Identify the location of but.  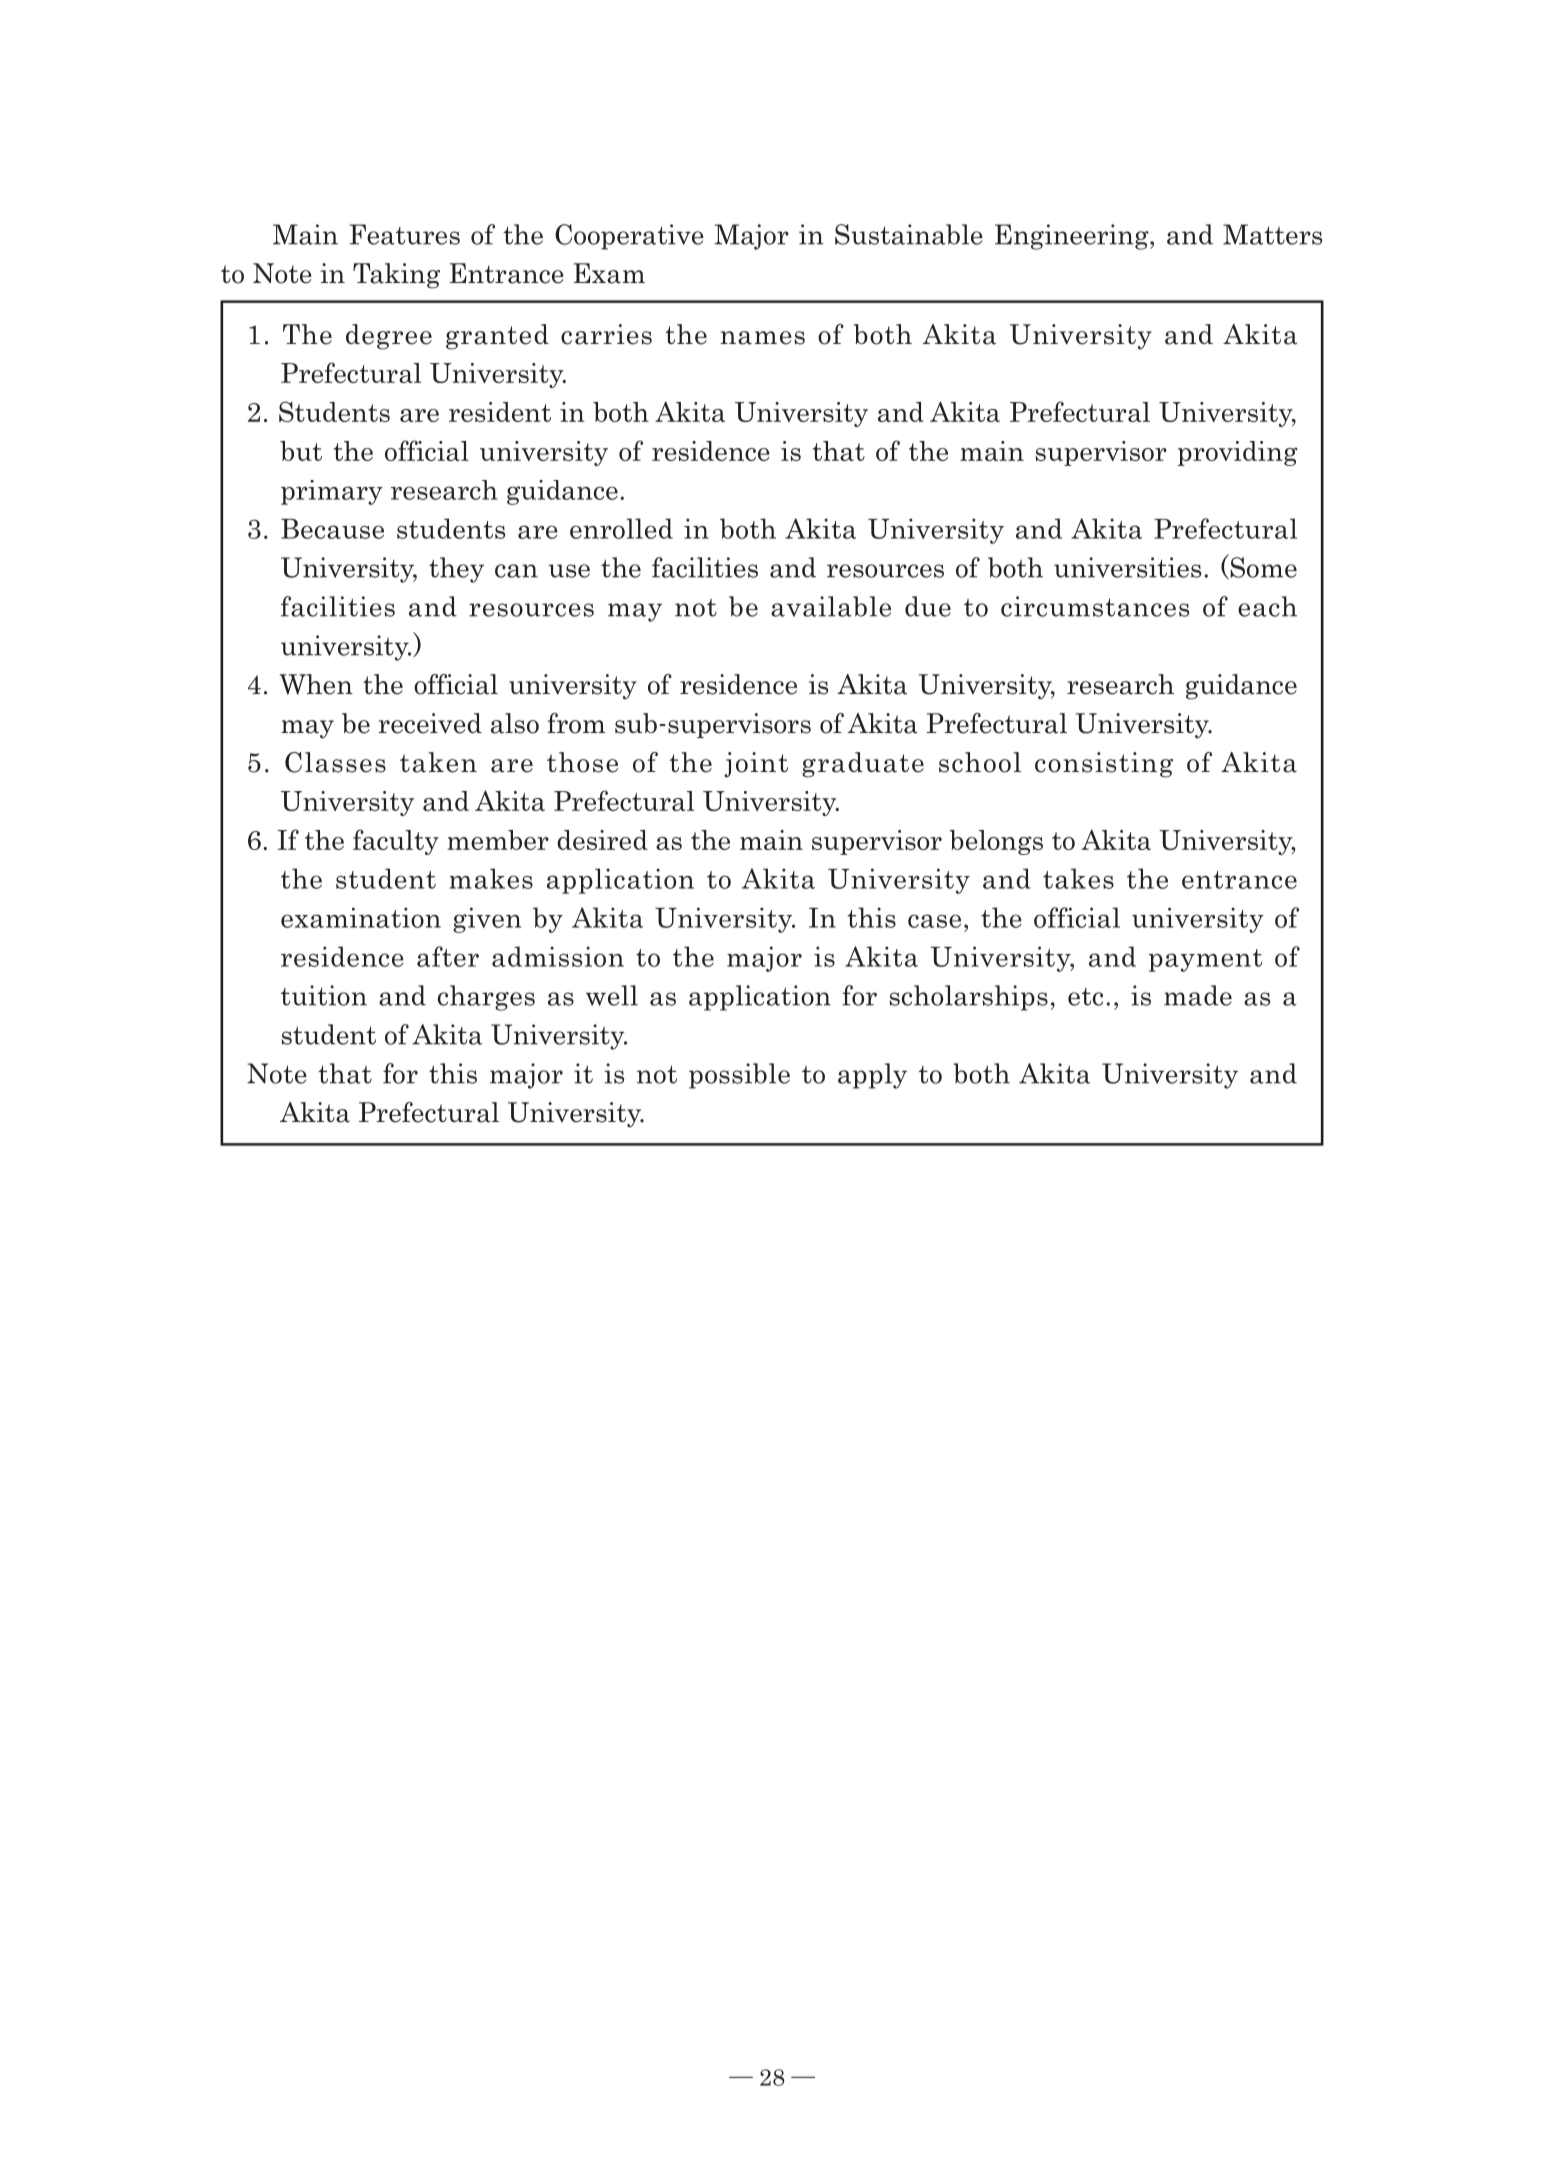
(301, 451).
